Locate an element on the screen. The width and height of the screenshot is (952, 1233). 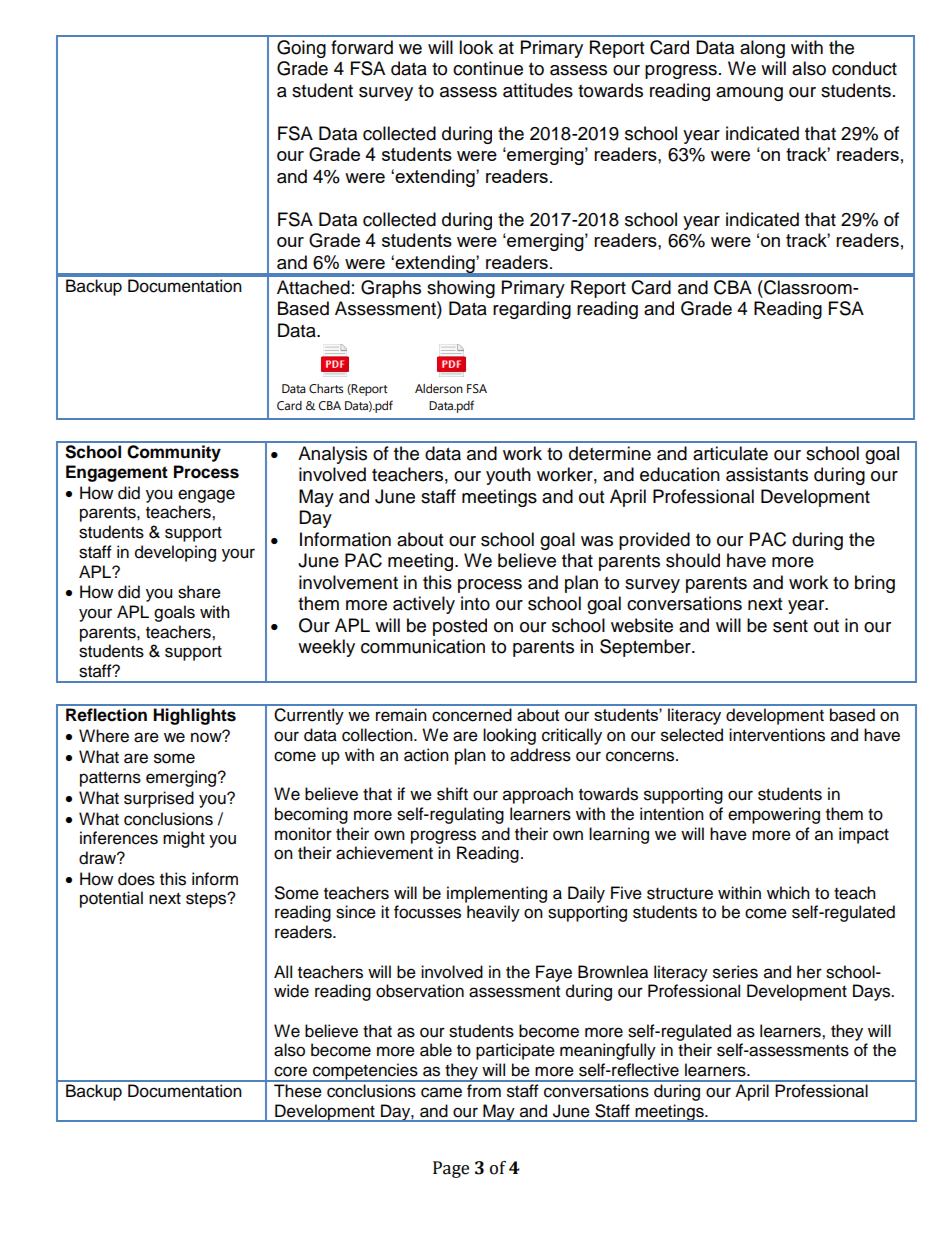
implementing is located at coordinates (497, 894).
